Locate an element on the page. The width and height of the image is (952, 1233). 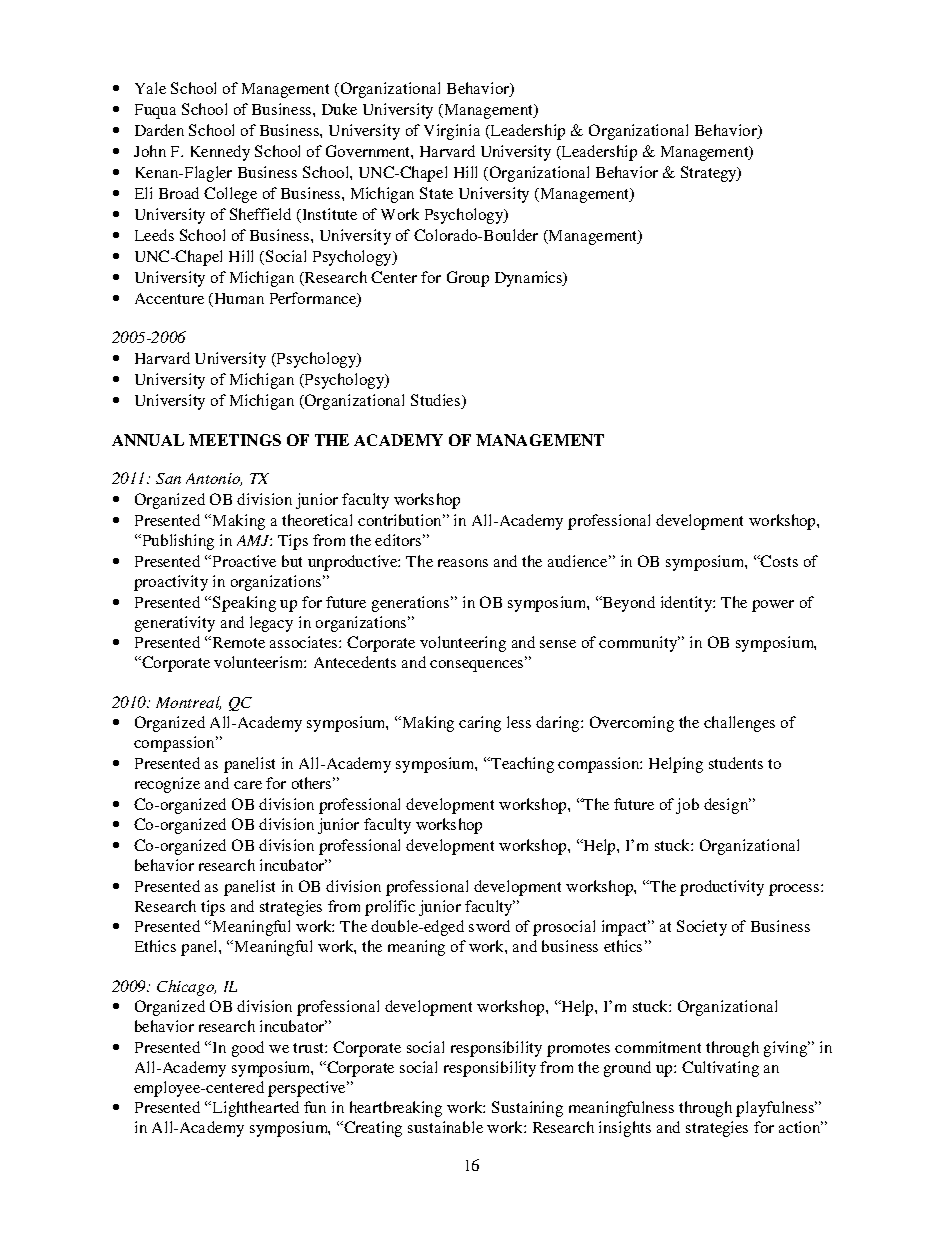
Lighthearted is located at coordinates (256, 1109).
